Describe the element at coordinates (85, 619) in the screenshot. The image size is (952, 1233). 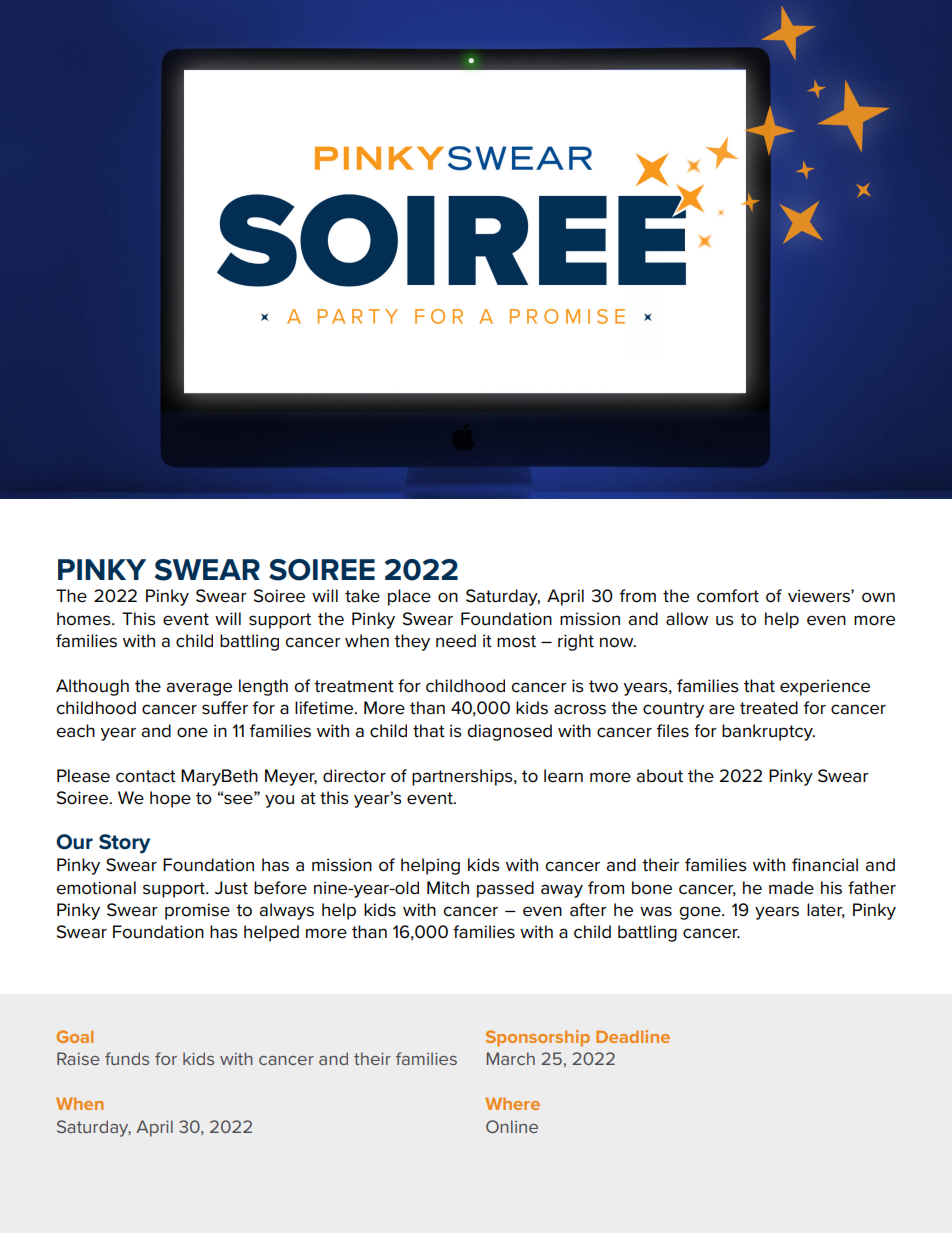
I see `homes` at that location.
